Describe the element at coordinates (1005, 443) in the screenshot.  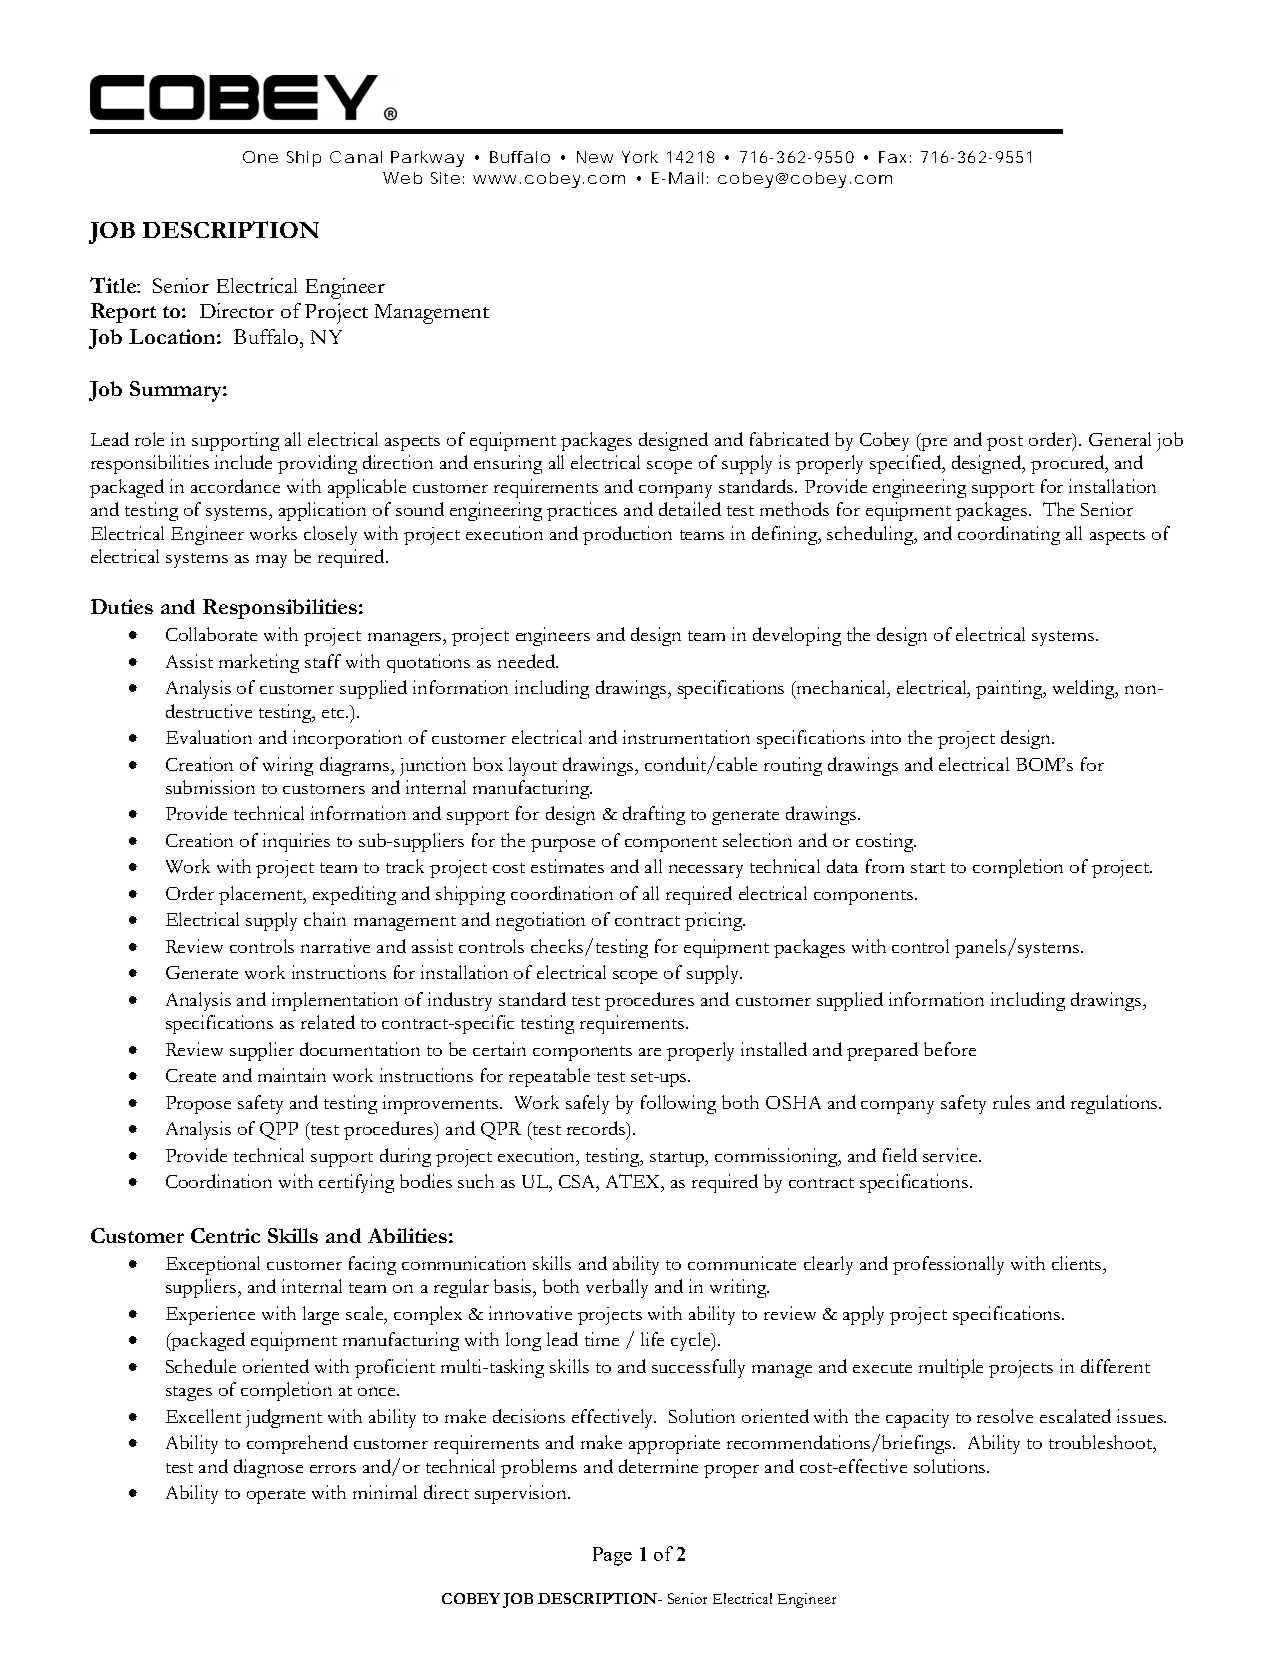
I see `post` at that location.
